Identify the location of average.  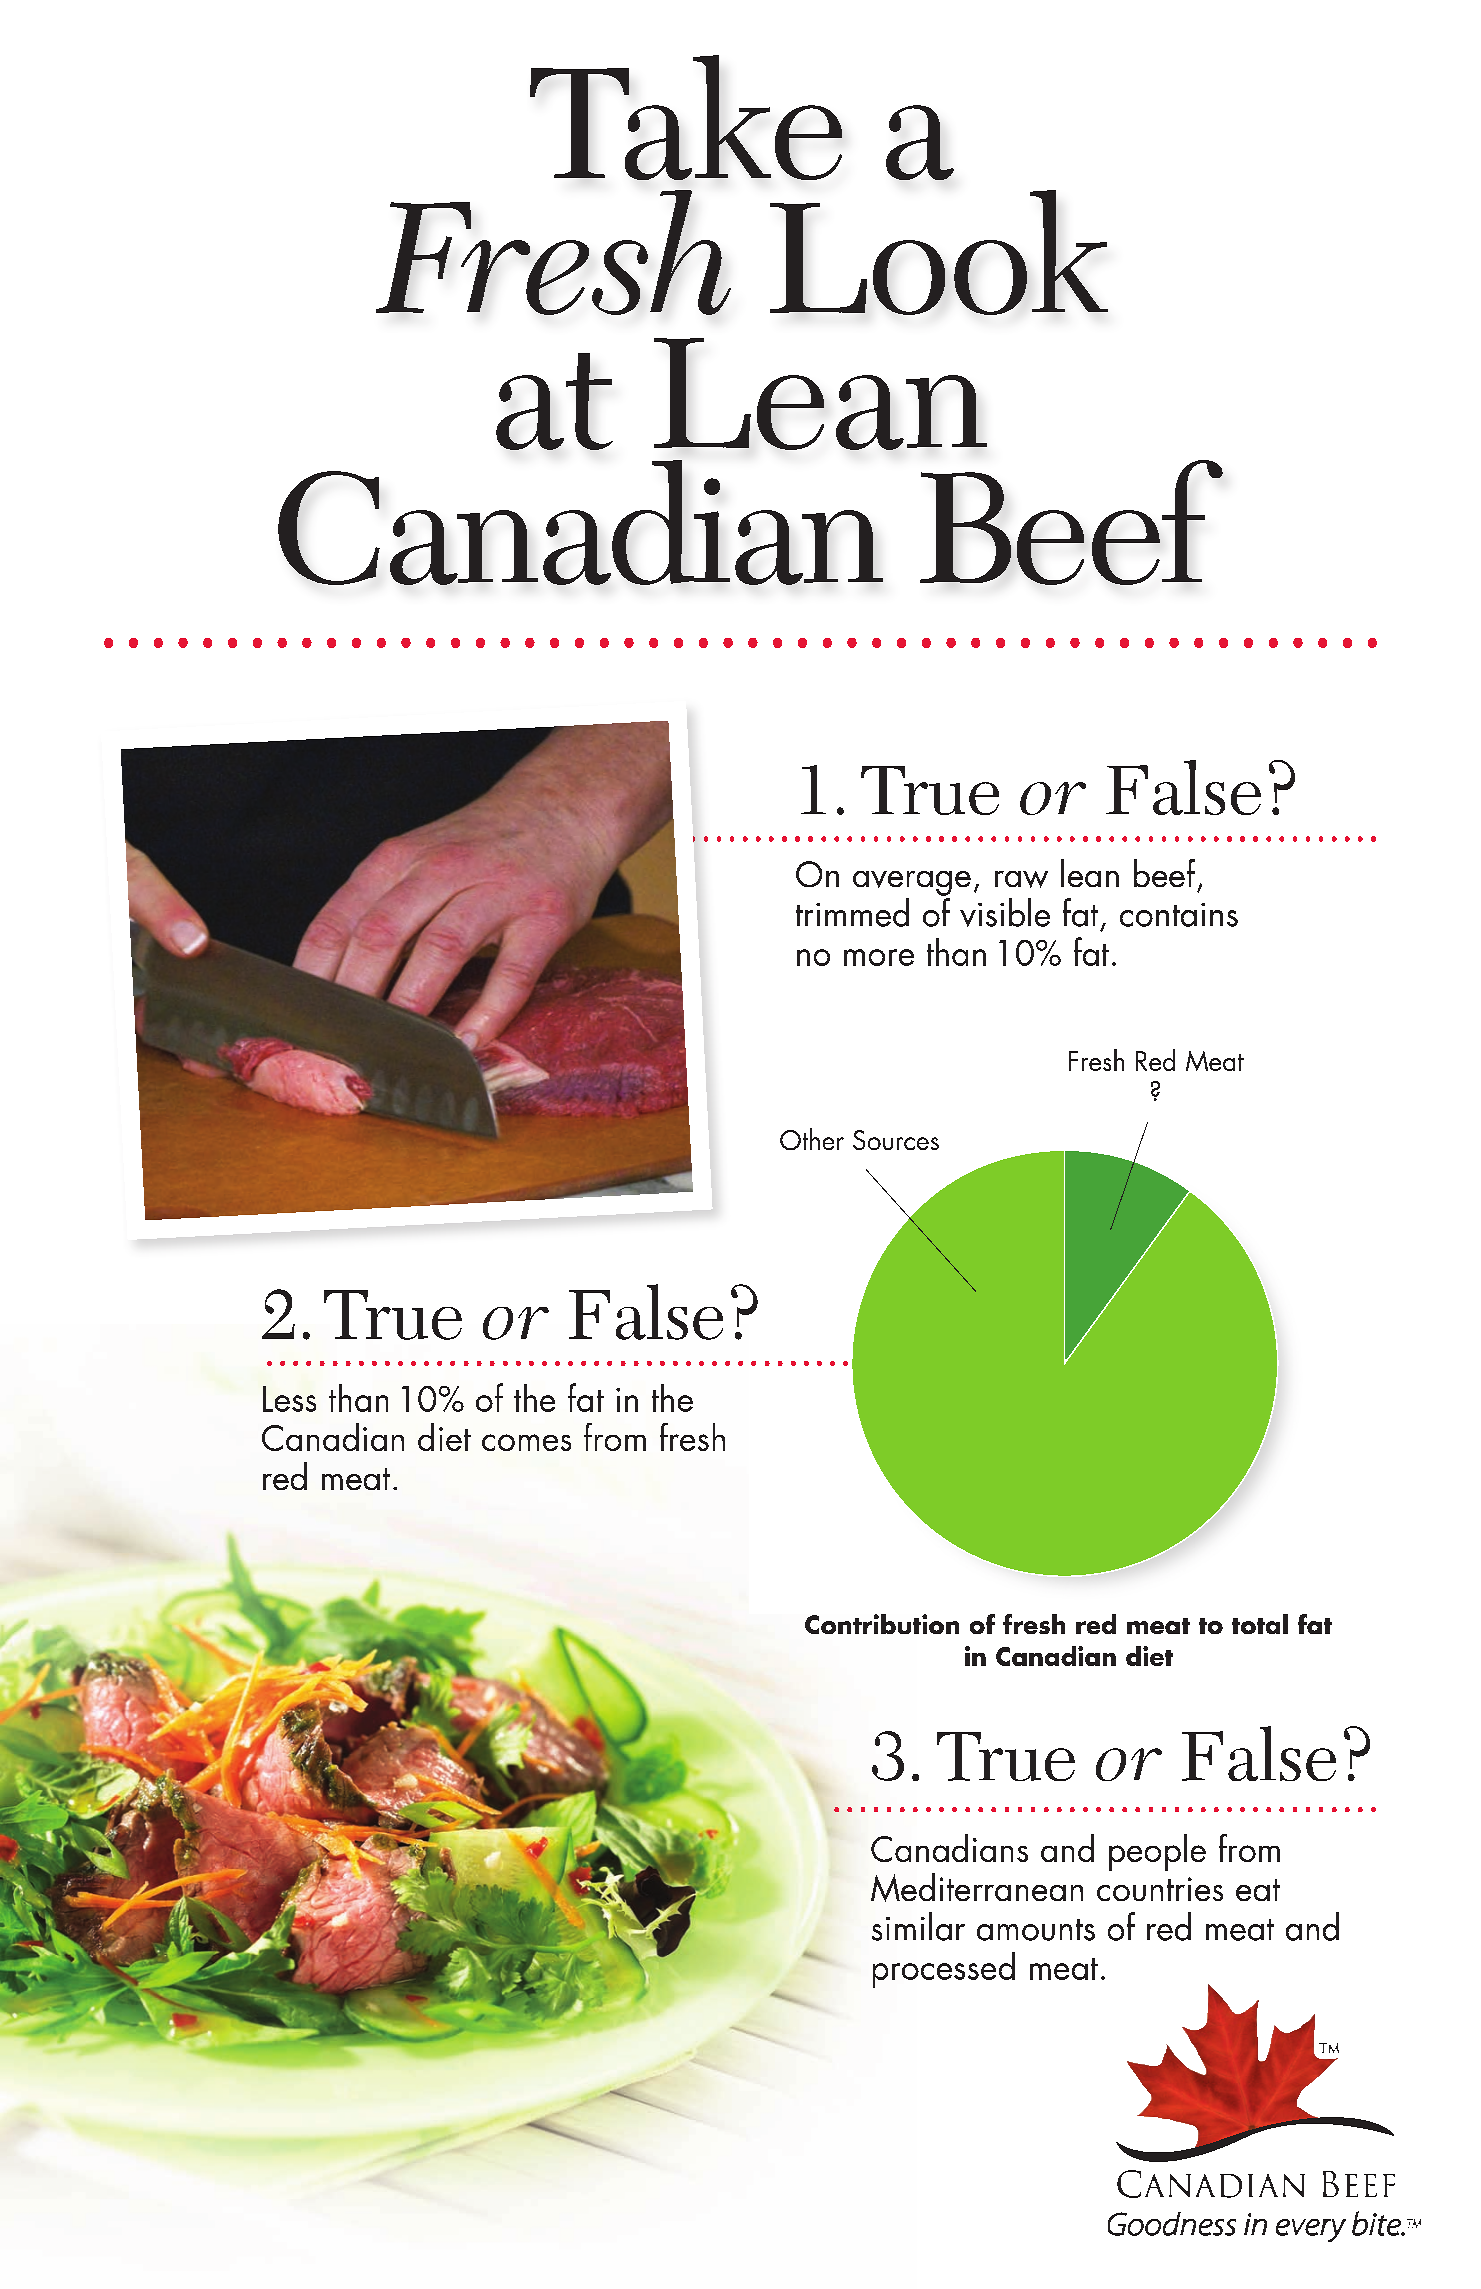
(912, 883).
